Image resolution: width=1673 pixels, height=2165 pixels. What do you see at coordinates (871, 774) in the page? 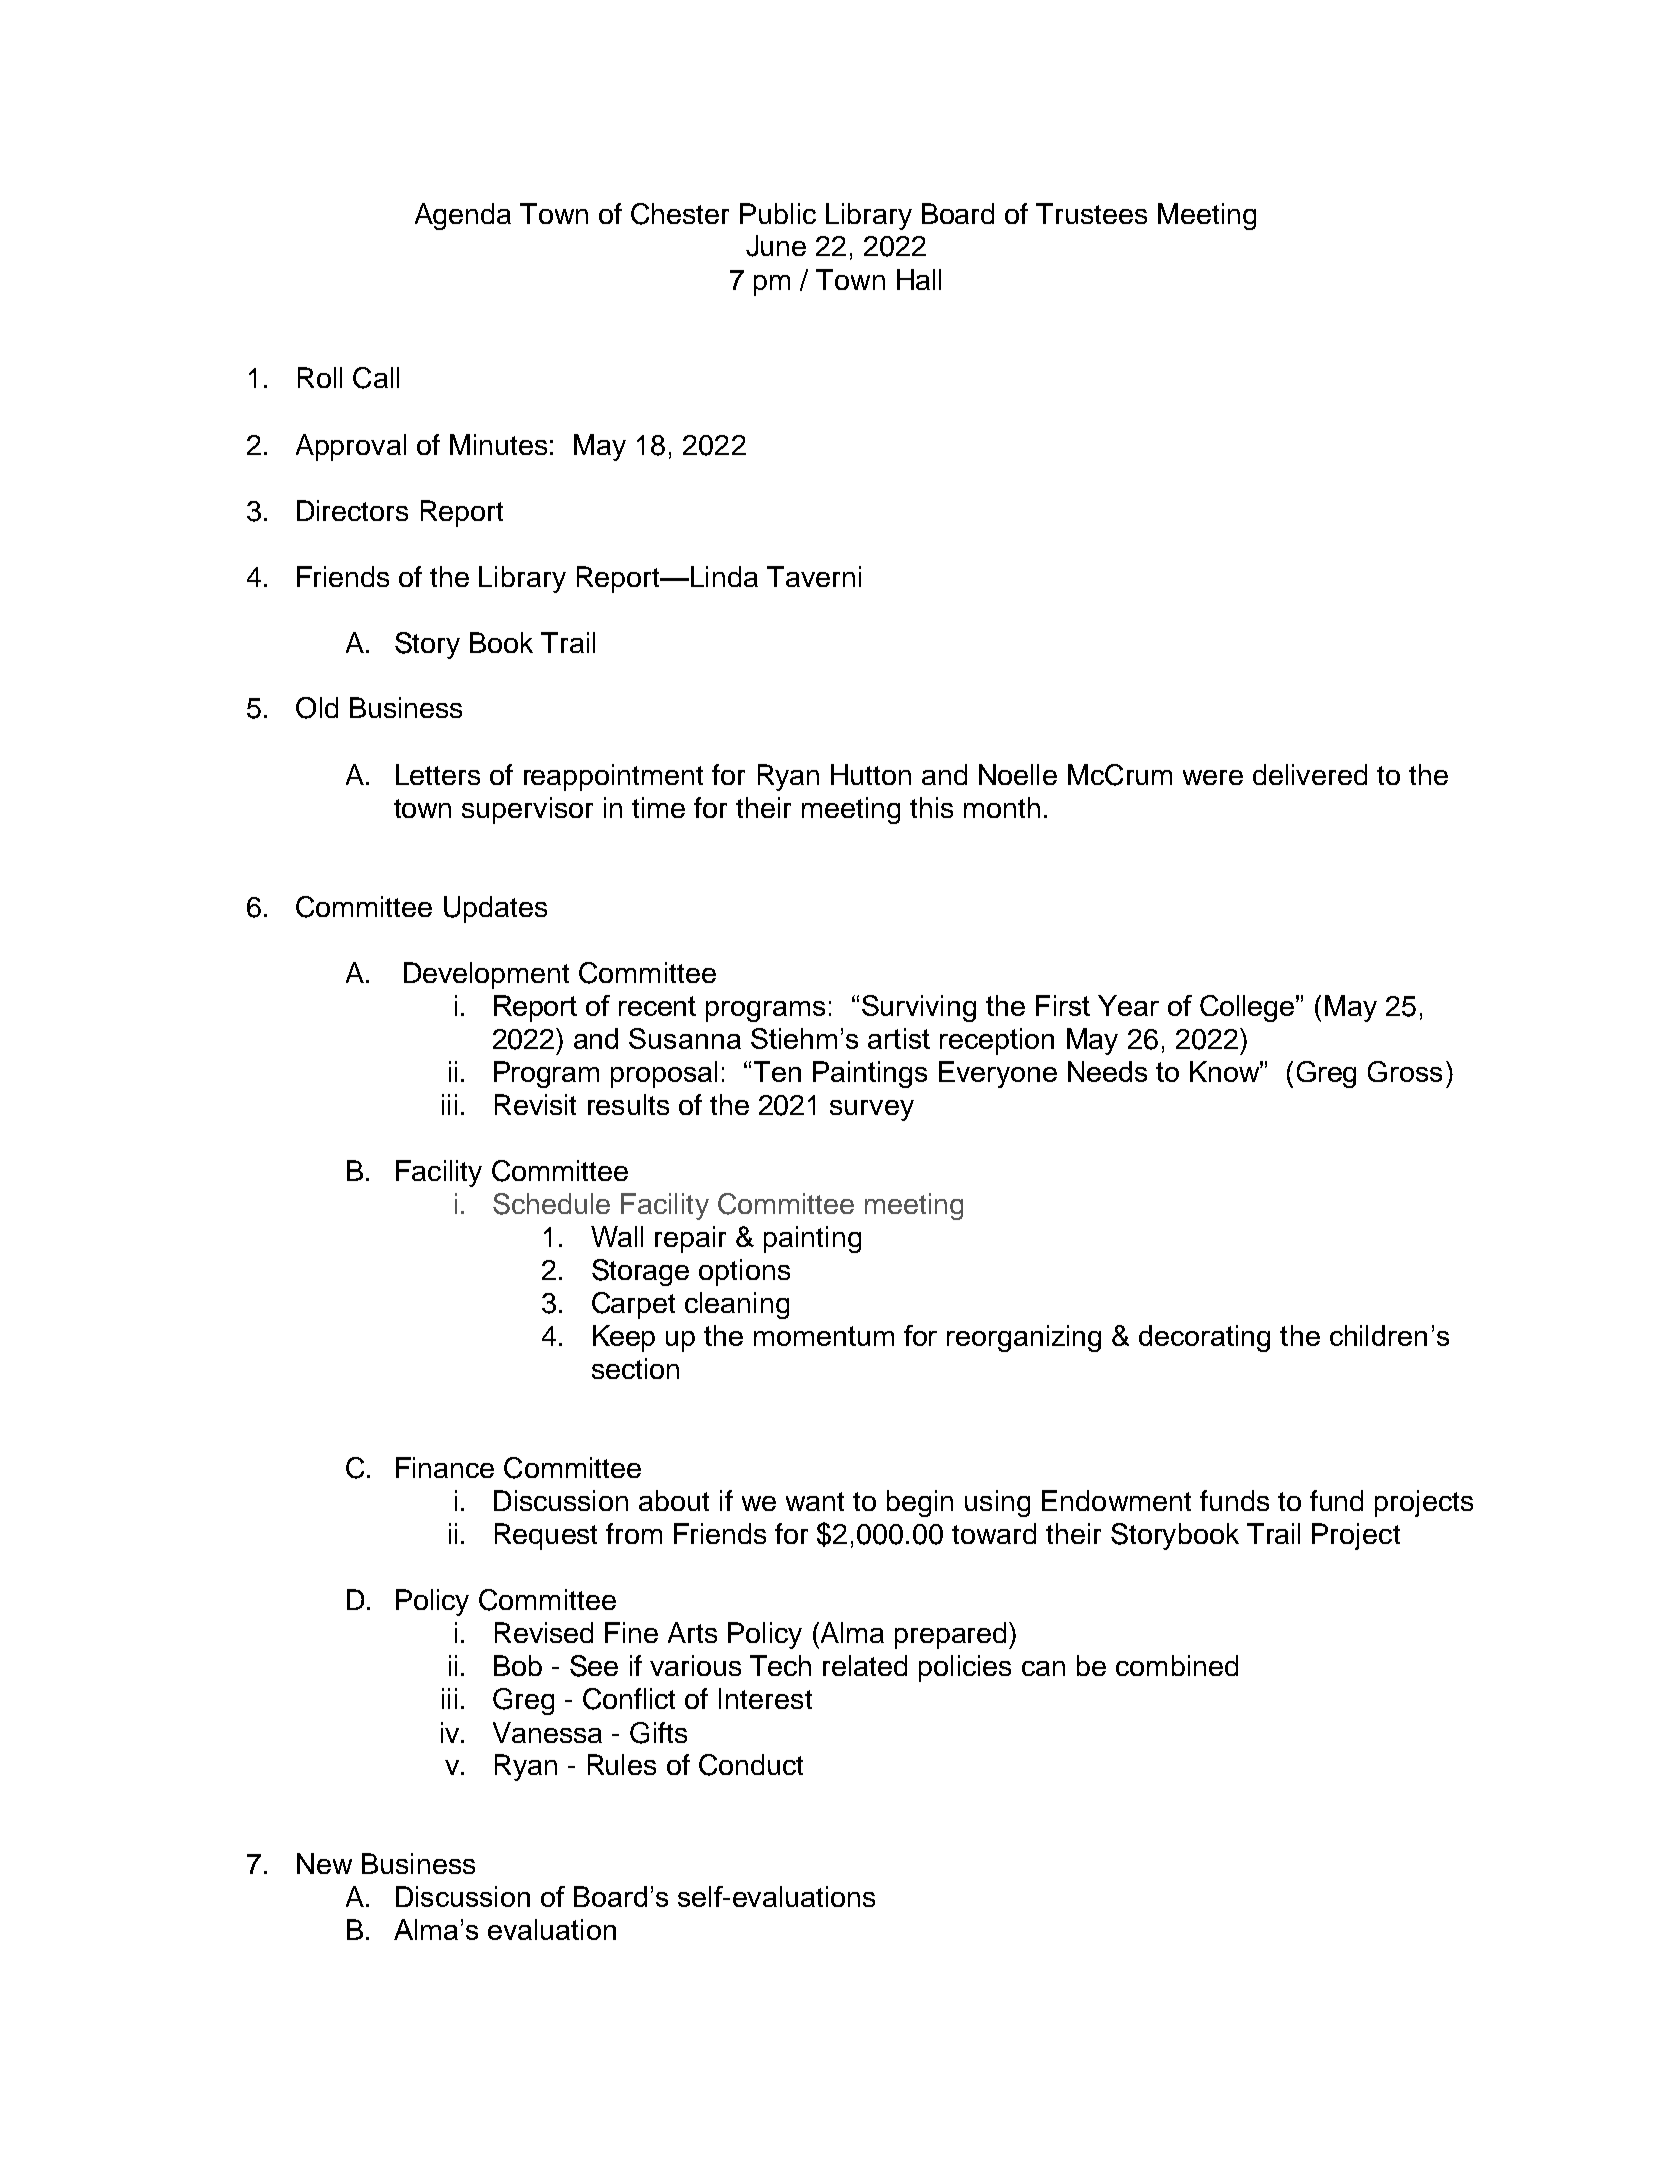
I see `Hutton` at bounding box center [871, 774].
